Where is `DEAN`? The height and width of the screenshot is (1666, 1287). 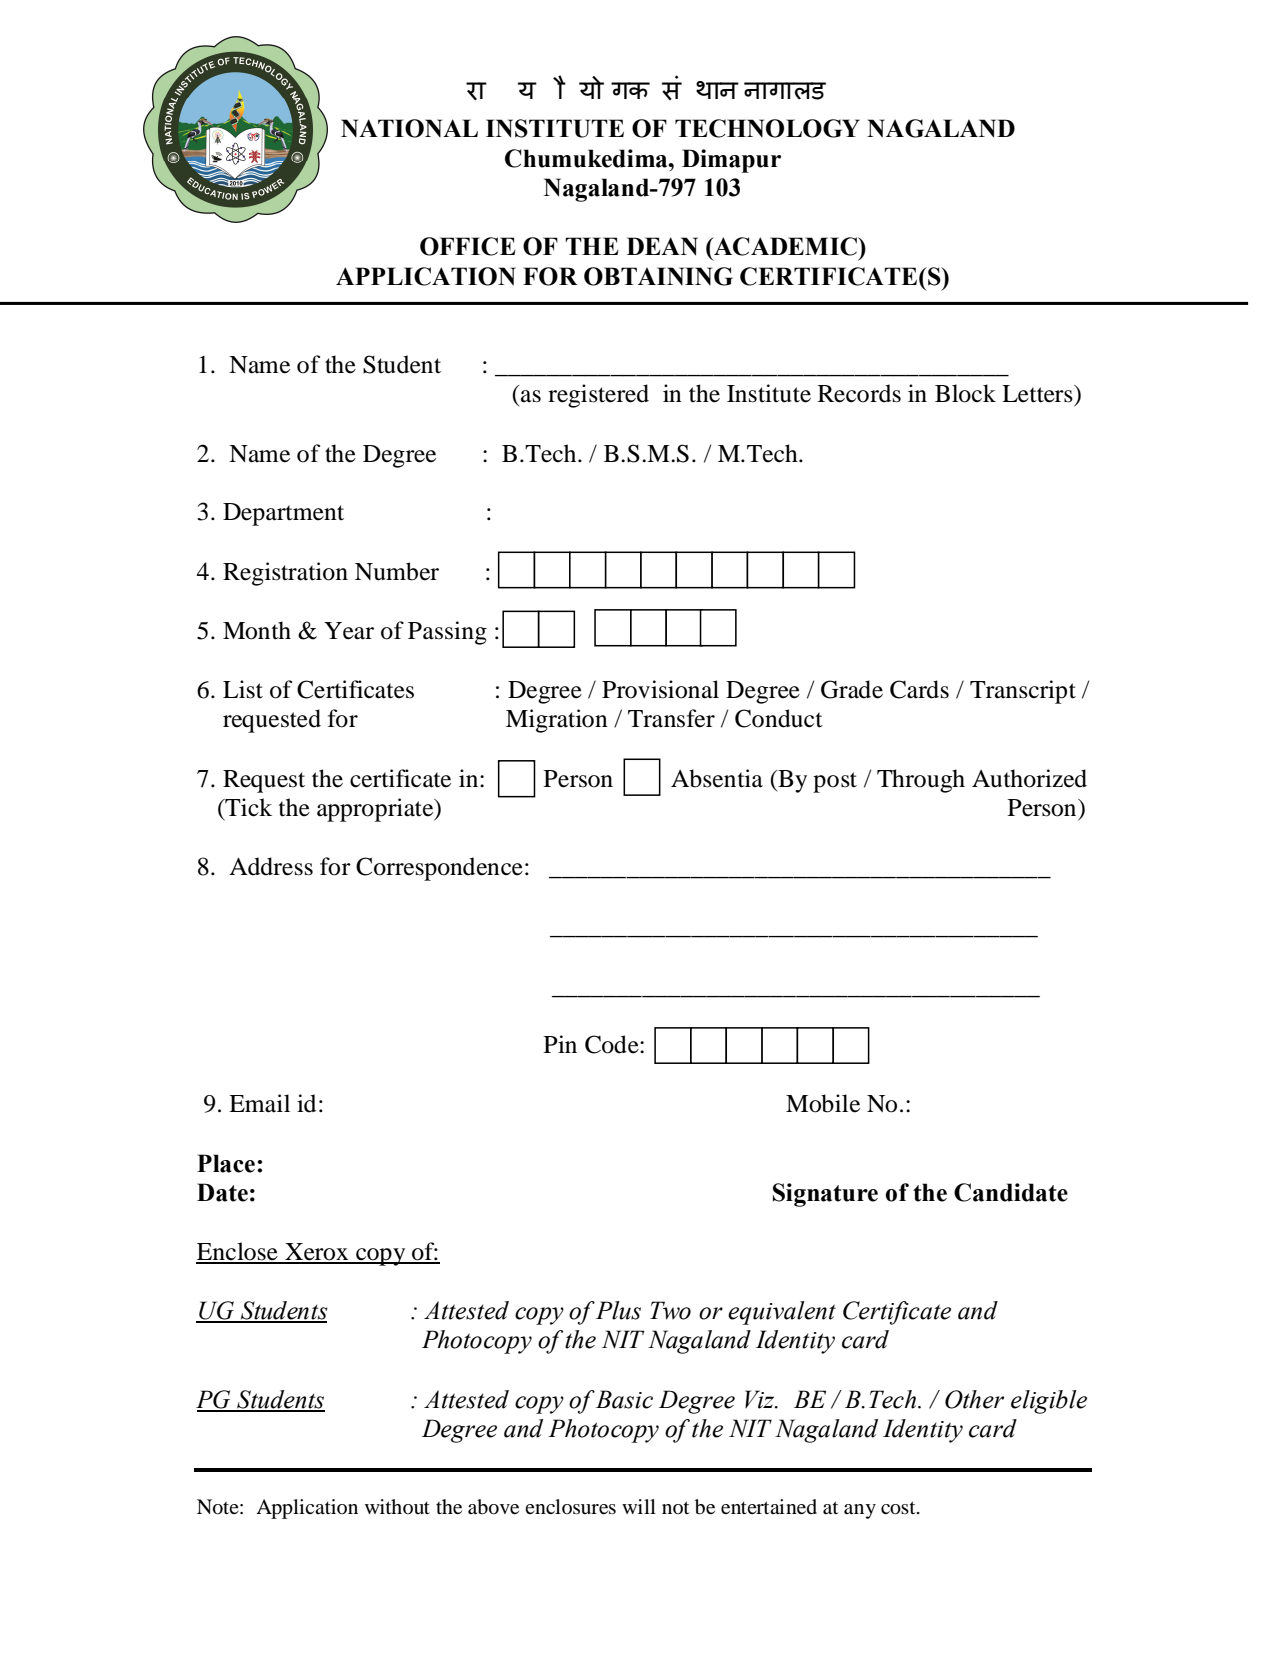 DEAN is located at coordinates (662, 246).
